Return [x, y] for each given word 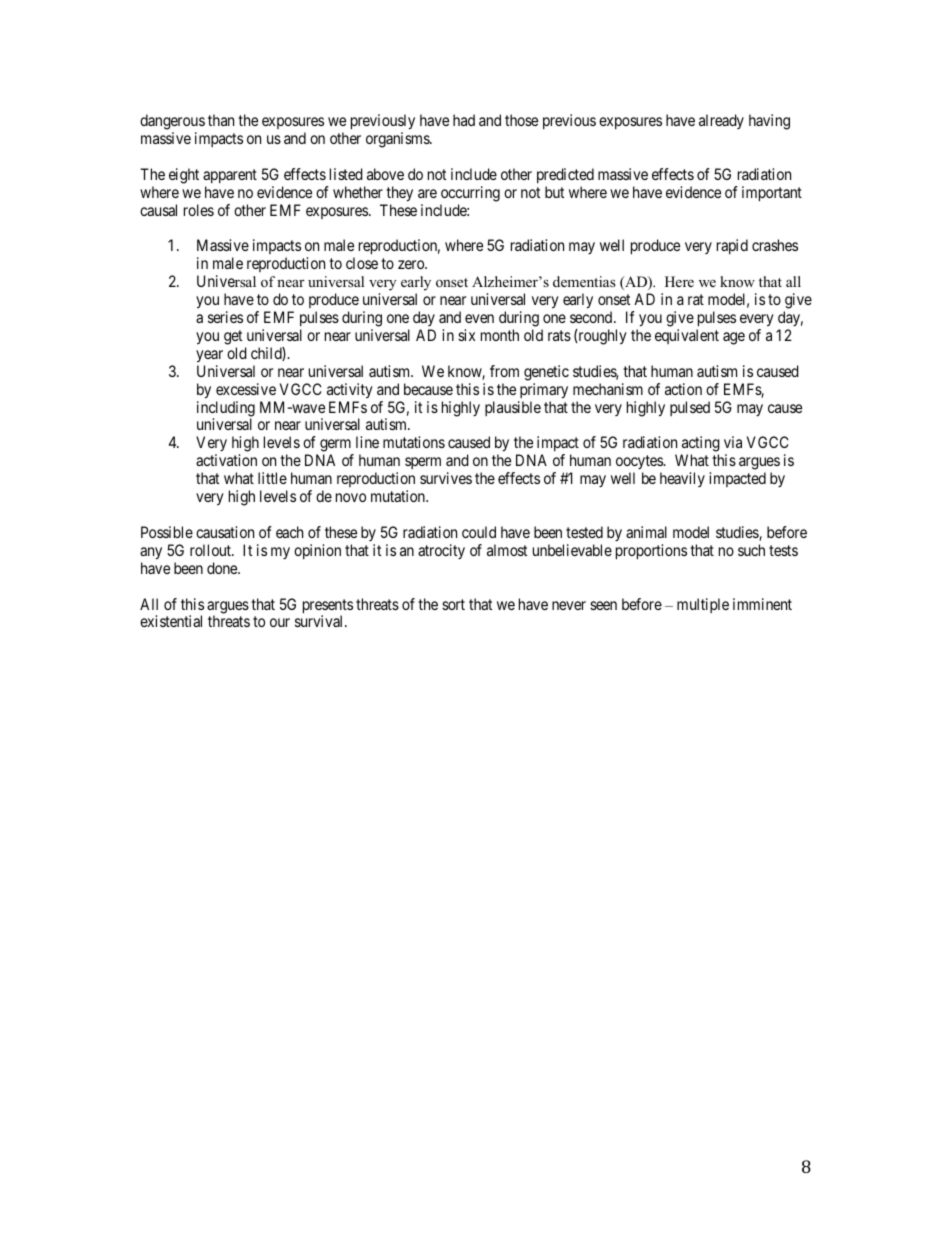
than [221, 120]
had [464, 120]
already [721, 121]
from [504, 371]
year [209, 356]
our [280, 622]
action [683, 389]
